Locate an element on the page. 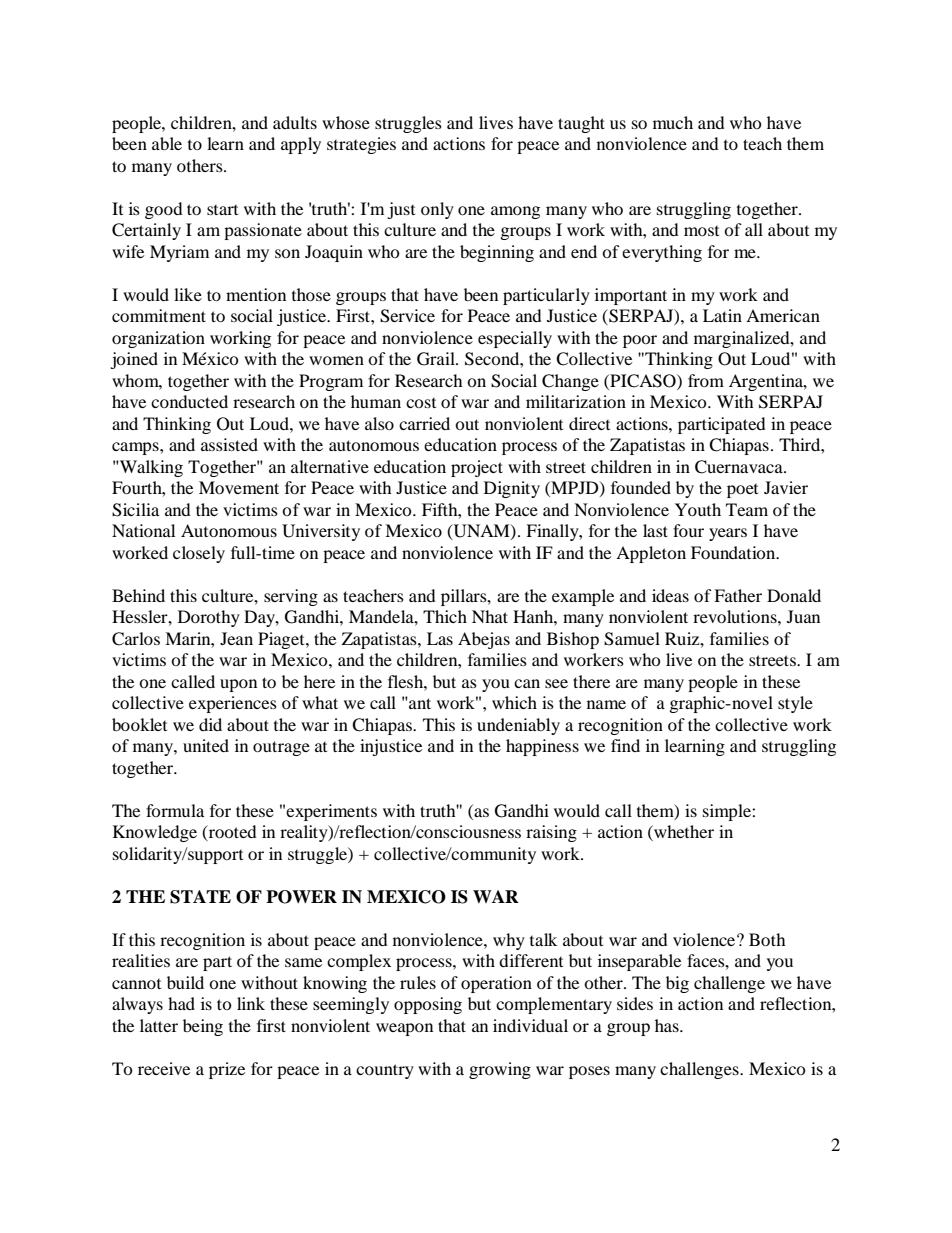  undeniably is located at coordinates (518, 726).
